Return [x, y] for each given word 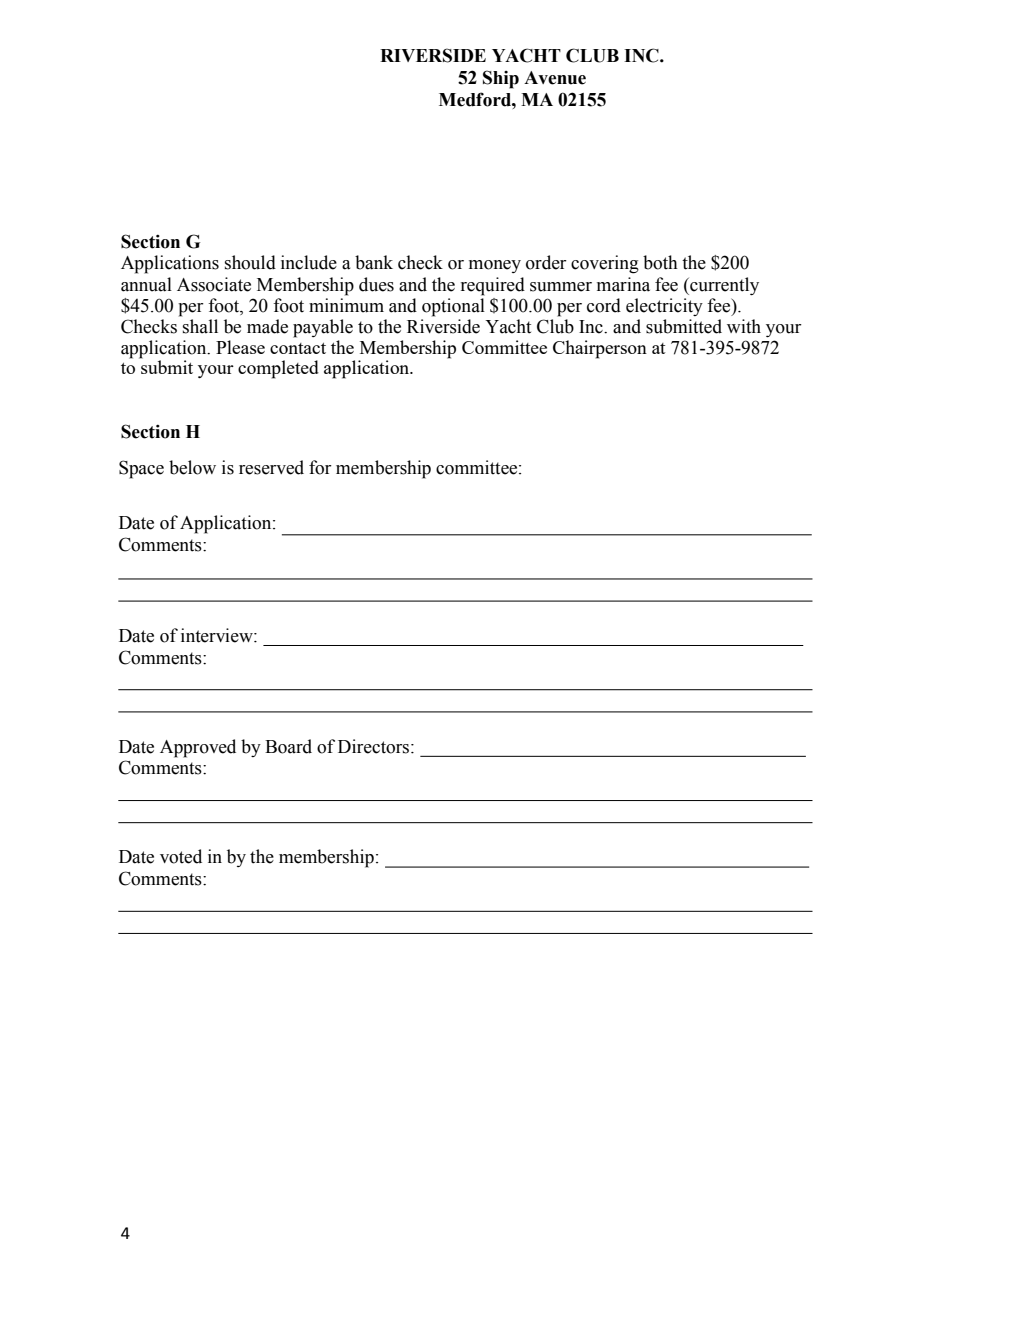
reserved [271, 467]
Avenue [555, 78]
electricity [664, 307]
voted [181, 856]
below [192, 467]
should [250, 262]
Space [141, 469]
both [660, 262]
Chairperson [600, 349]
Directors [375, 746]
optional [453, 307]
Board [288, 746]
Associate [214, 284]
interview [218, 635]
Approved [198, 748]
